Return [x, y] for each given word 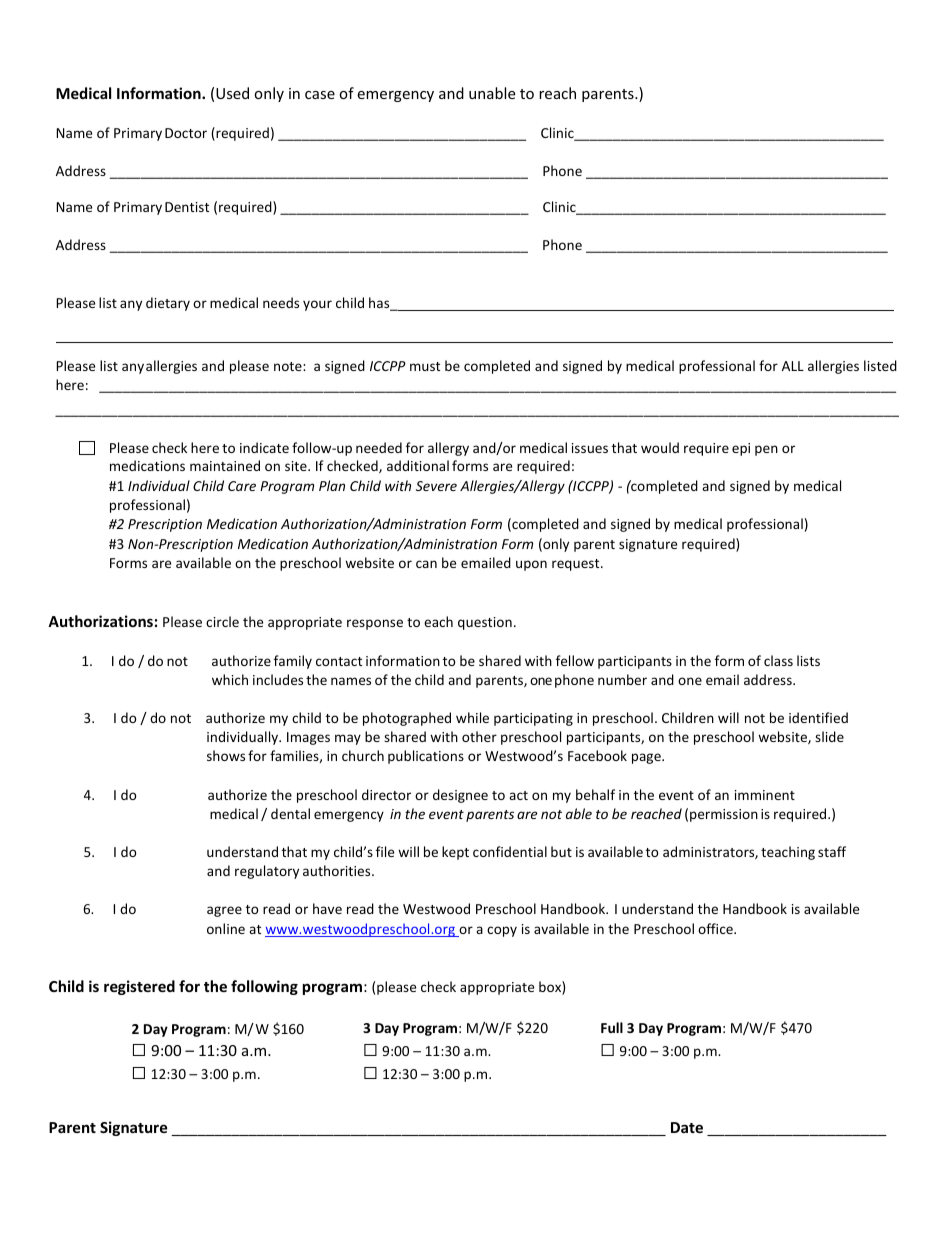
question [485, 623]
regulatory [267, 872]
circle [222, 621]
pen [766, 450]
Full [612, 1027]
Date [687, 1127]
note [289, 366]
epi [741, 449]
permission [724, 815]
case [320, 95]
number [622, 679]
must [425, 366]
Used [232, 93]
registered [139, 987]
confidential [510, 851]
